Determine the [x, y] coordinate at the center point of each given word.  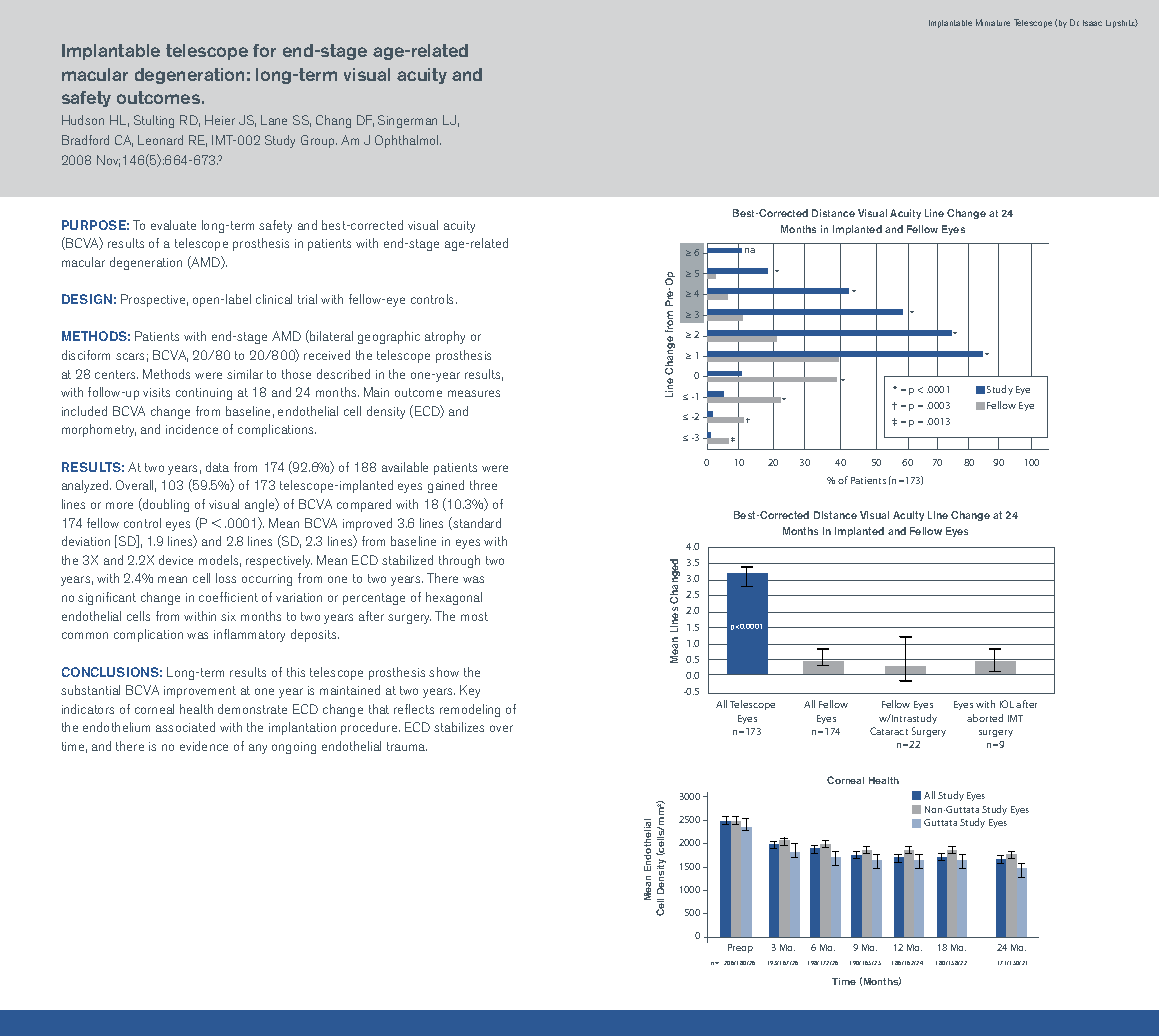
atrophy [445, 337]
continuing [204, 394]
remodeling [470, 710]
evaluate [173, 225]
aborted [985, 718]
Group [319, 141]
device [176, 560]
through [459, 561]
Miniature [993, 22]
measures [474, 393]
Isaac [1092, 23]
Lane [274, 120]
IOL [1007, 704]
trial [307, 299]
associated [185, 727]
